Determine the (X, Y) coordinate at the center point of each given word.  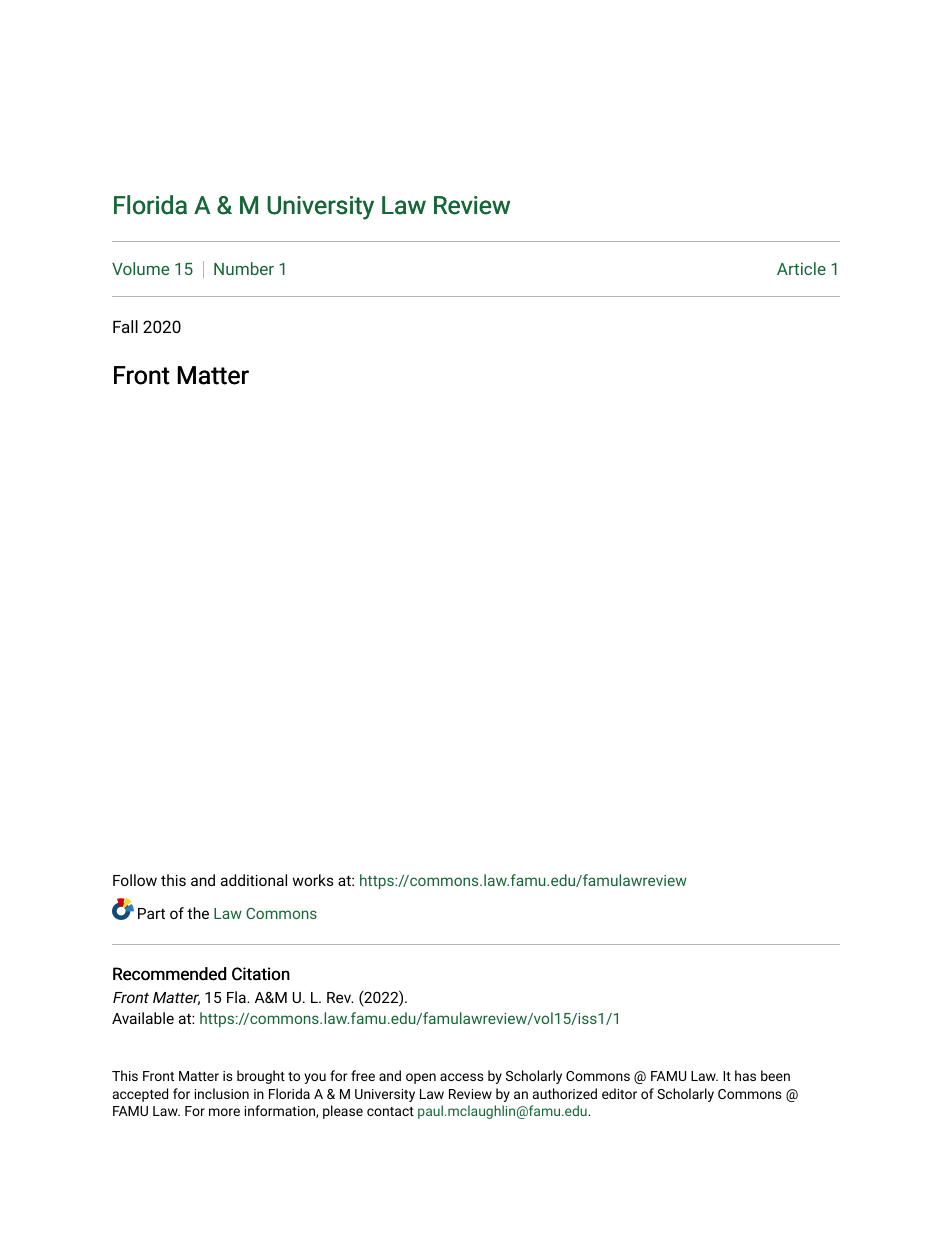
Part (151, 913)
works (313, 880)
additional (254, 880)
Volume (140, 268)
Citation (261, 974)
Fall (125, 326)
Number (244, 268)
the (198, 913)
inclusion (222, 1093)
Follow (135, 880)
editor (619, 1093)
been (775, 1075)
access (462, 1077)
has (745, 1075)
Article (801, 268)
